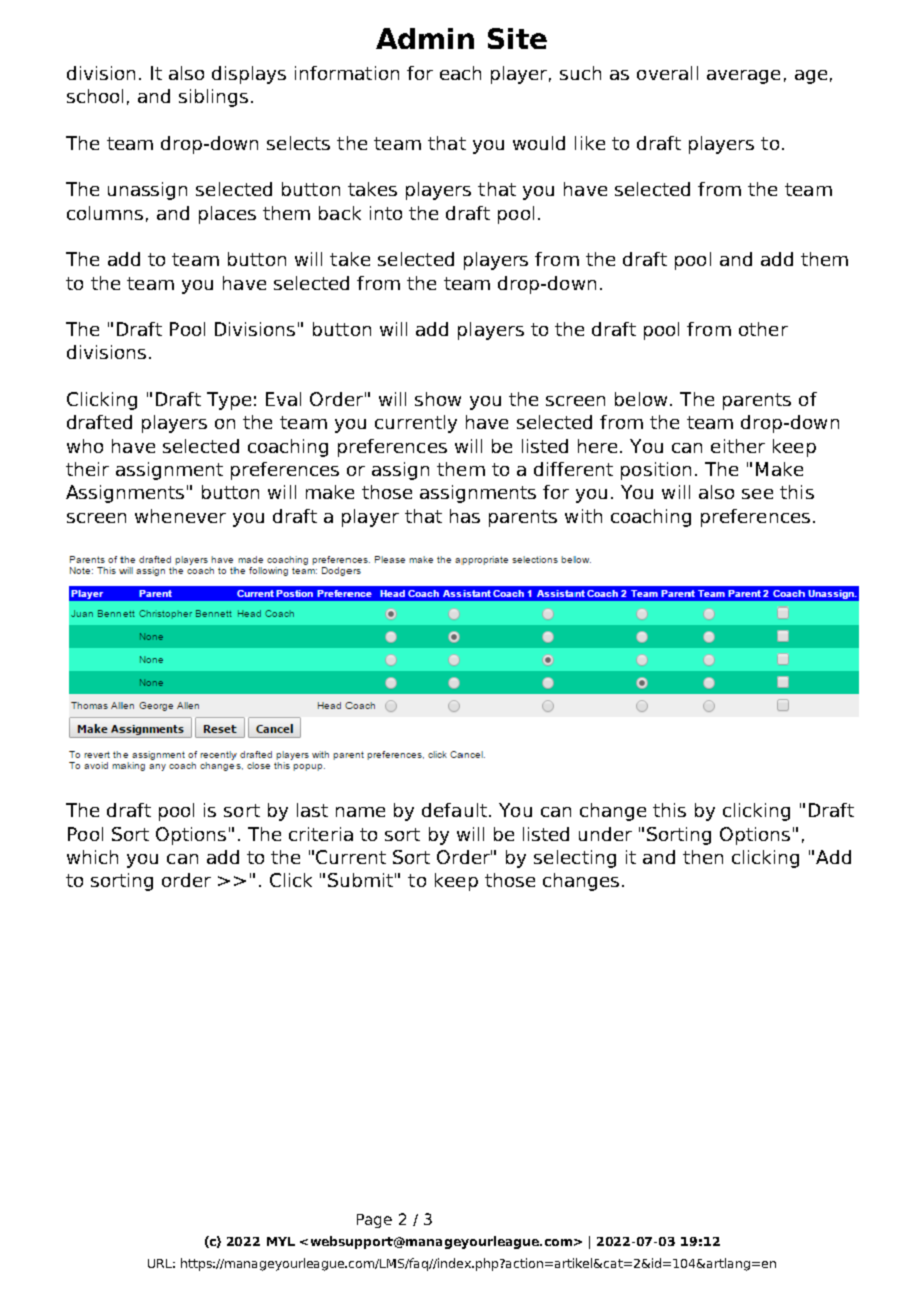 The image size is (924, 1308). Describe the element at coordinates (438, 399) in the document. I see `show` at that location.
